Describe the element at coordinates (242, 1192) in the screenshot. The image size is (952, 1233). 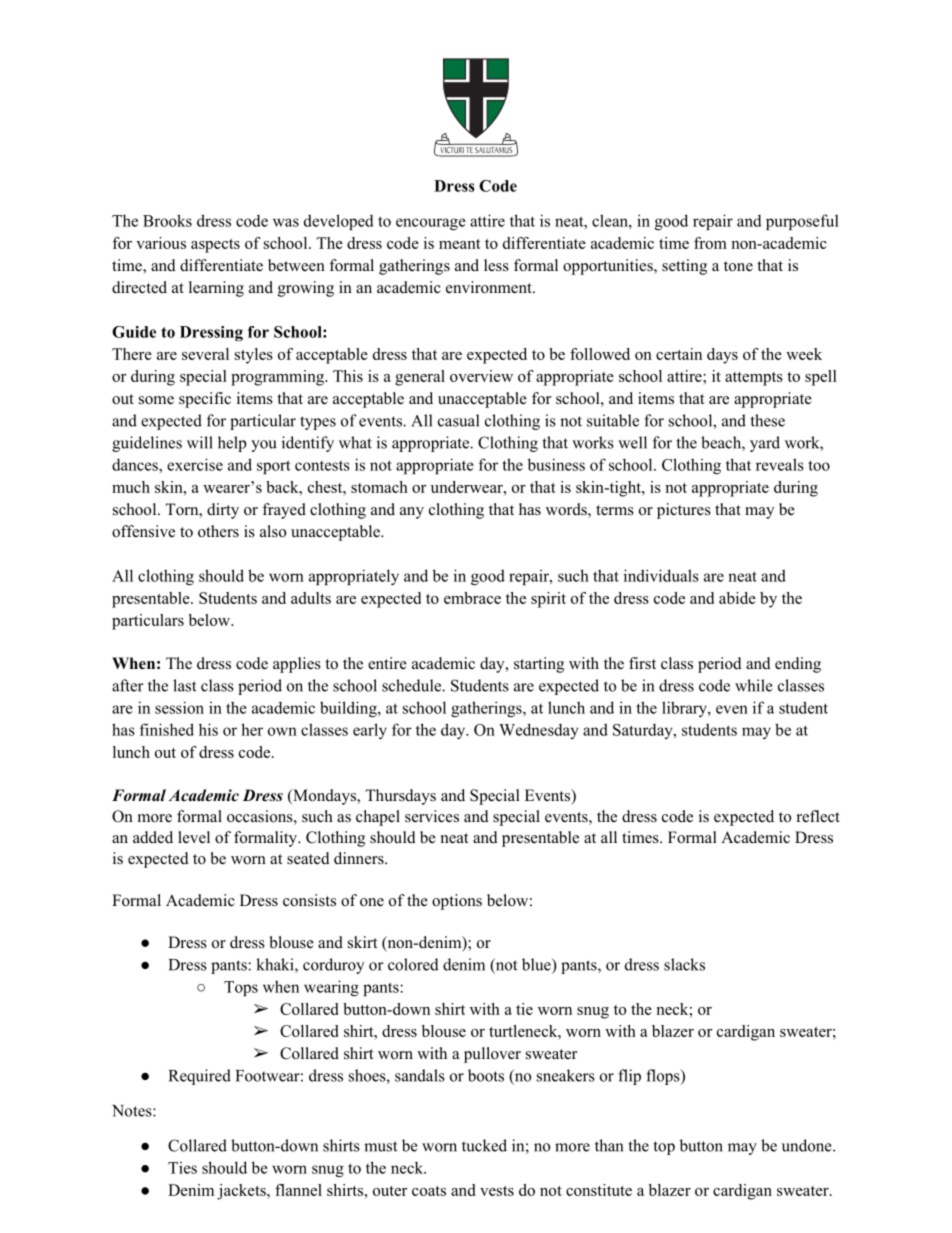
I see `jackets` at that location.
